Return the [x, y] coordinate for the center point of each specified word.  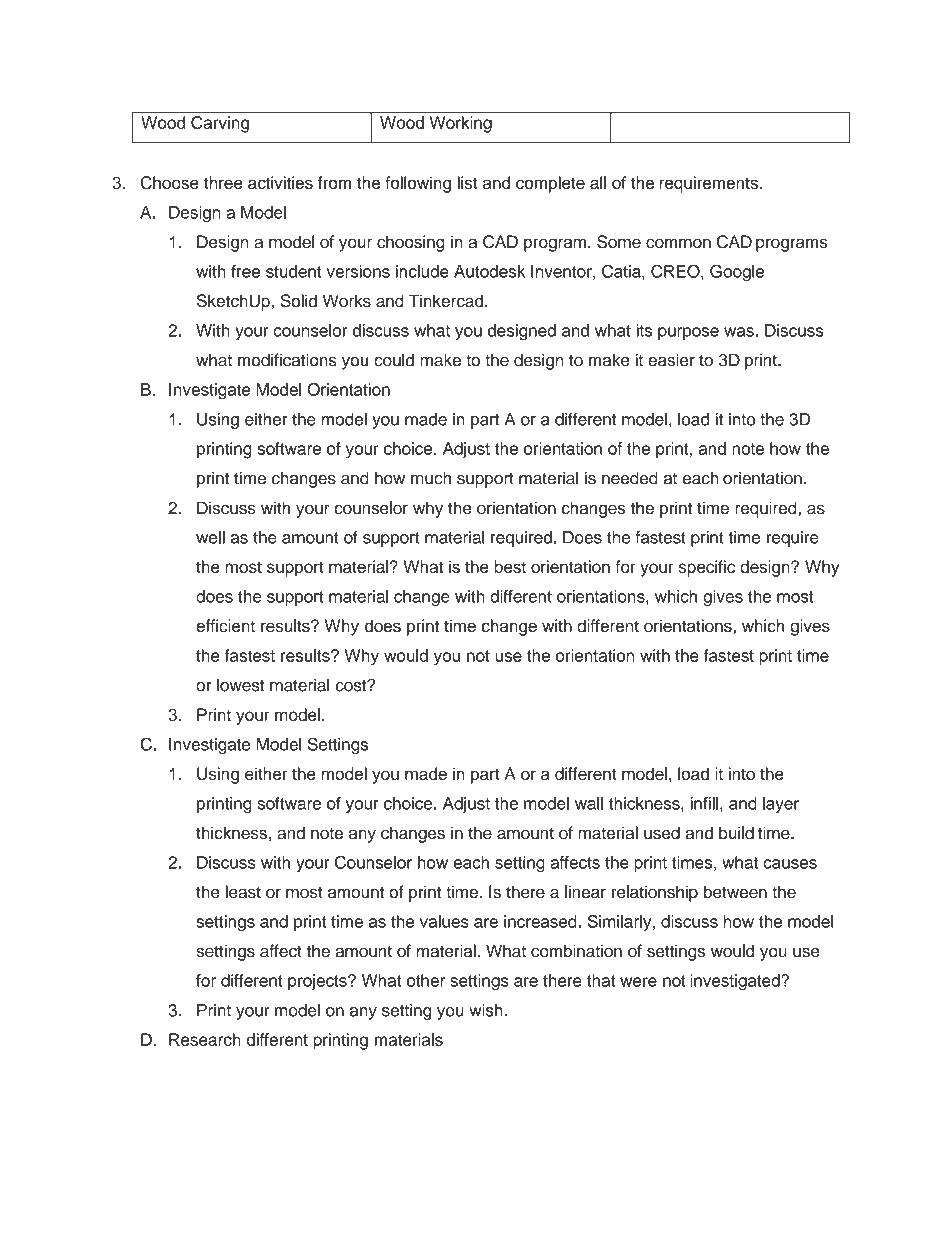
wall [589, 803]
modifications [287, 360]
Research [205, 1039]
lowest [241, 685]
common [678, 243]
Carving [220, 124]
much [431, 478]
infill [704, 803]
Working [461, 124]
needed [630, 478]
